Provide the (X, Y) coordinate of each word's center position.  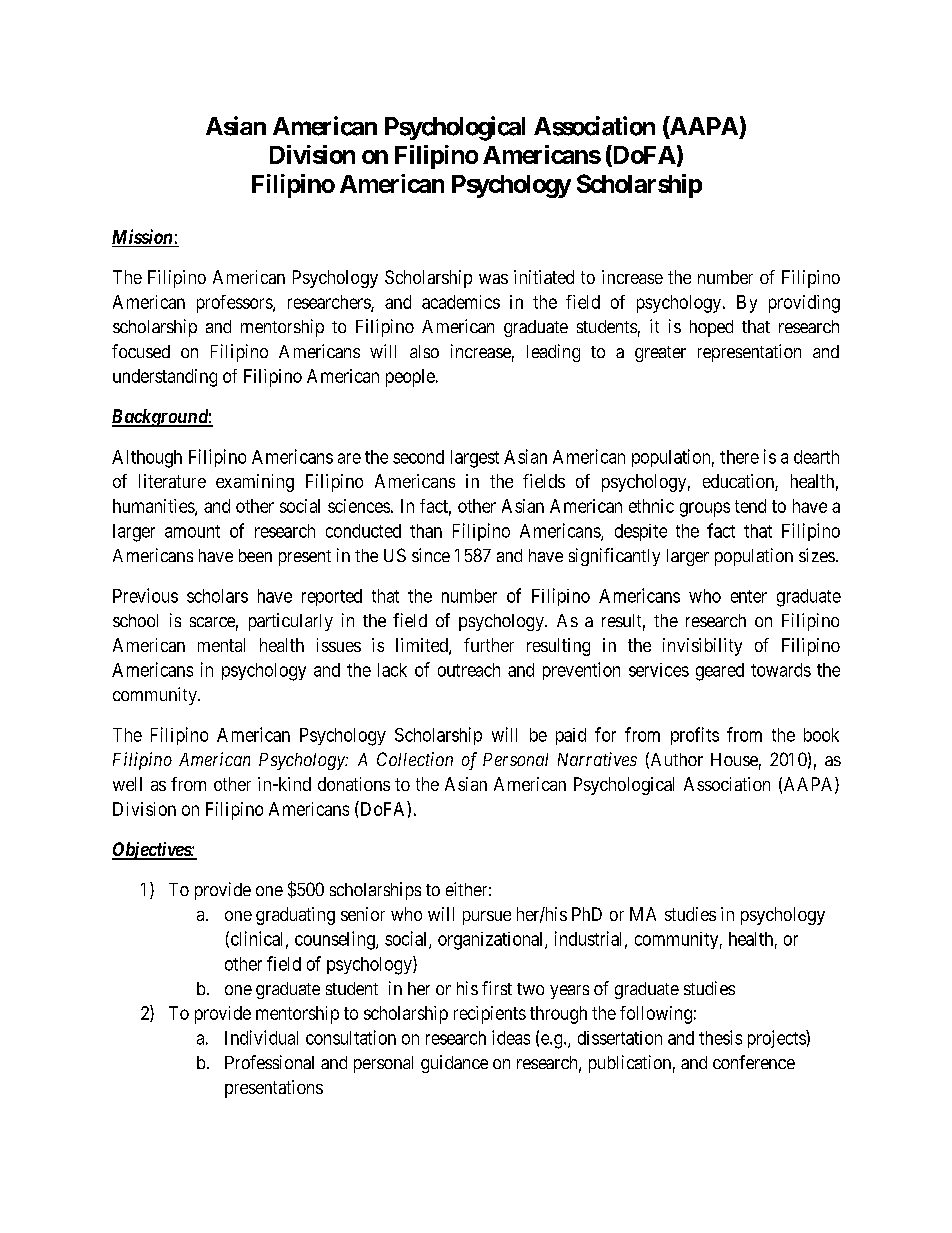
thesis (720, 1037)
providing (804, 304)
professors (235, 304)
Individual (261, 1037)
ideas (511, 1037)
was (493, 279)
